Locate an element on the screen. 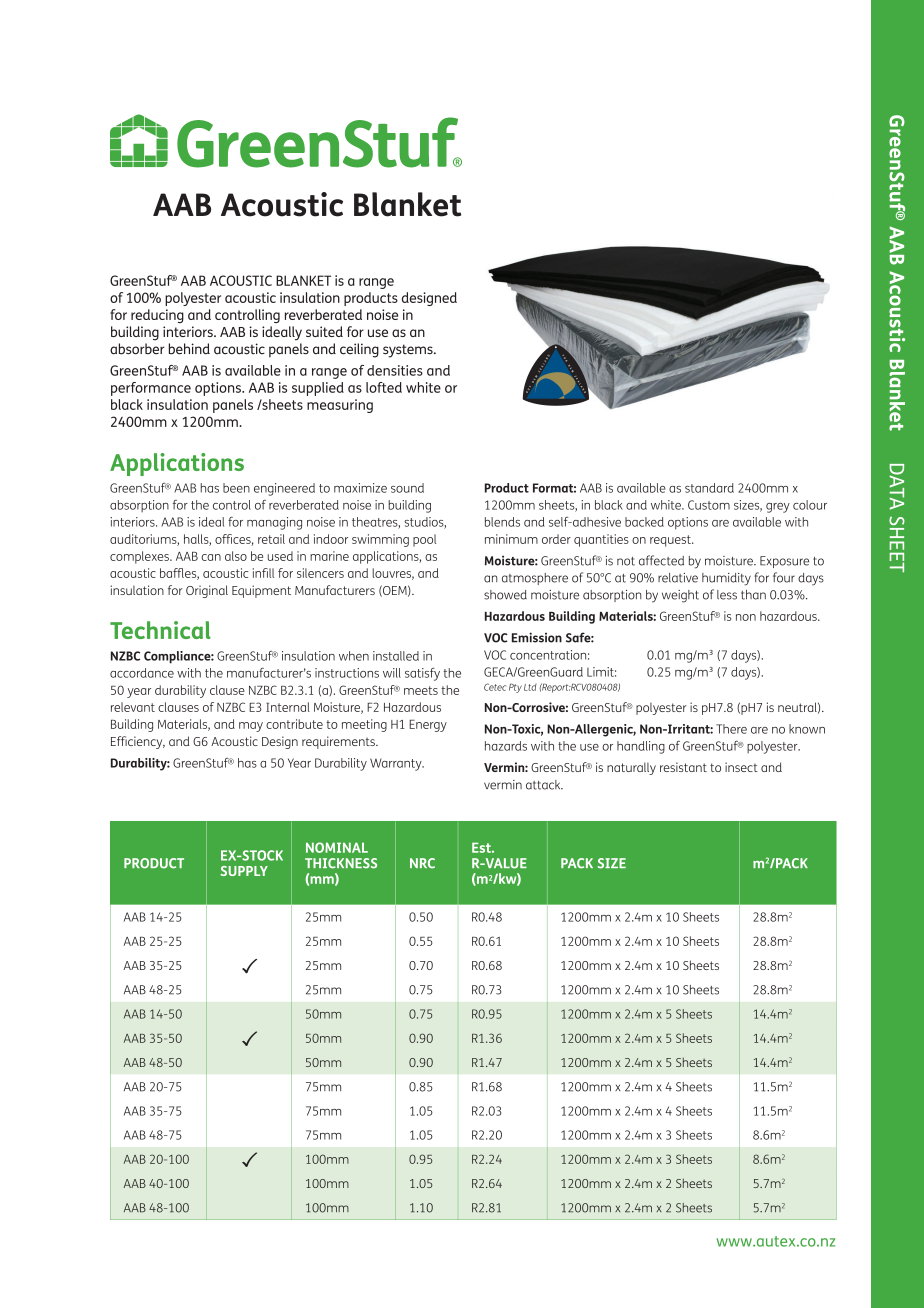 This screenshot has width=924, height=1308. Original is located at coordinates (207, 591).
